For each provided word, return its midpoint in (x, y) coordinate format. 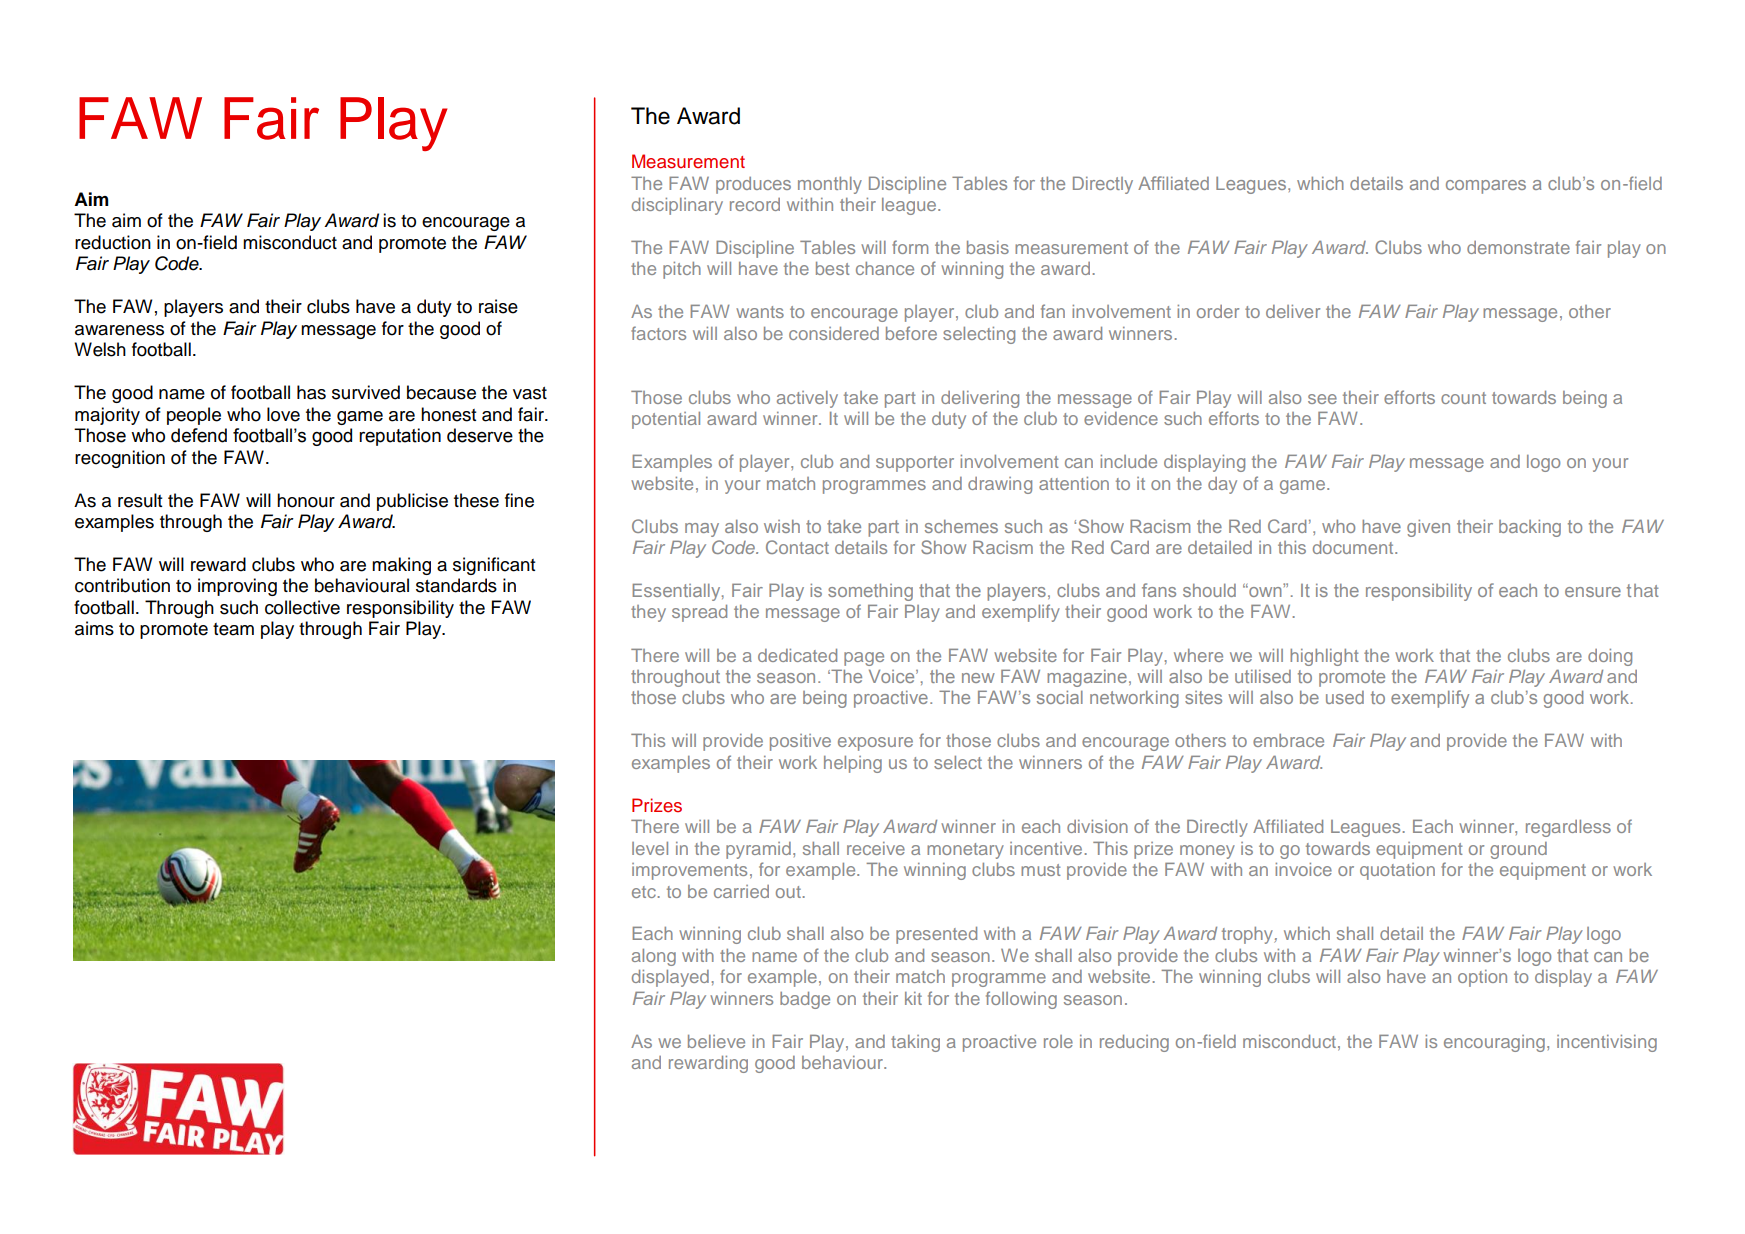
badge (805, 1000)
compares (1486, 187)
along (654, 957)
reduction (113, 242)
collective (302, 607)
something (870, 592)
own (1264, 591)
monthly (830, 185)
